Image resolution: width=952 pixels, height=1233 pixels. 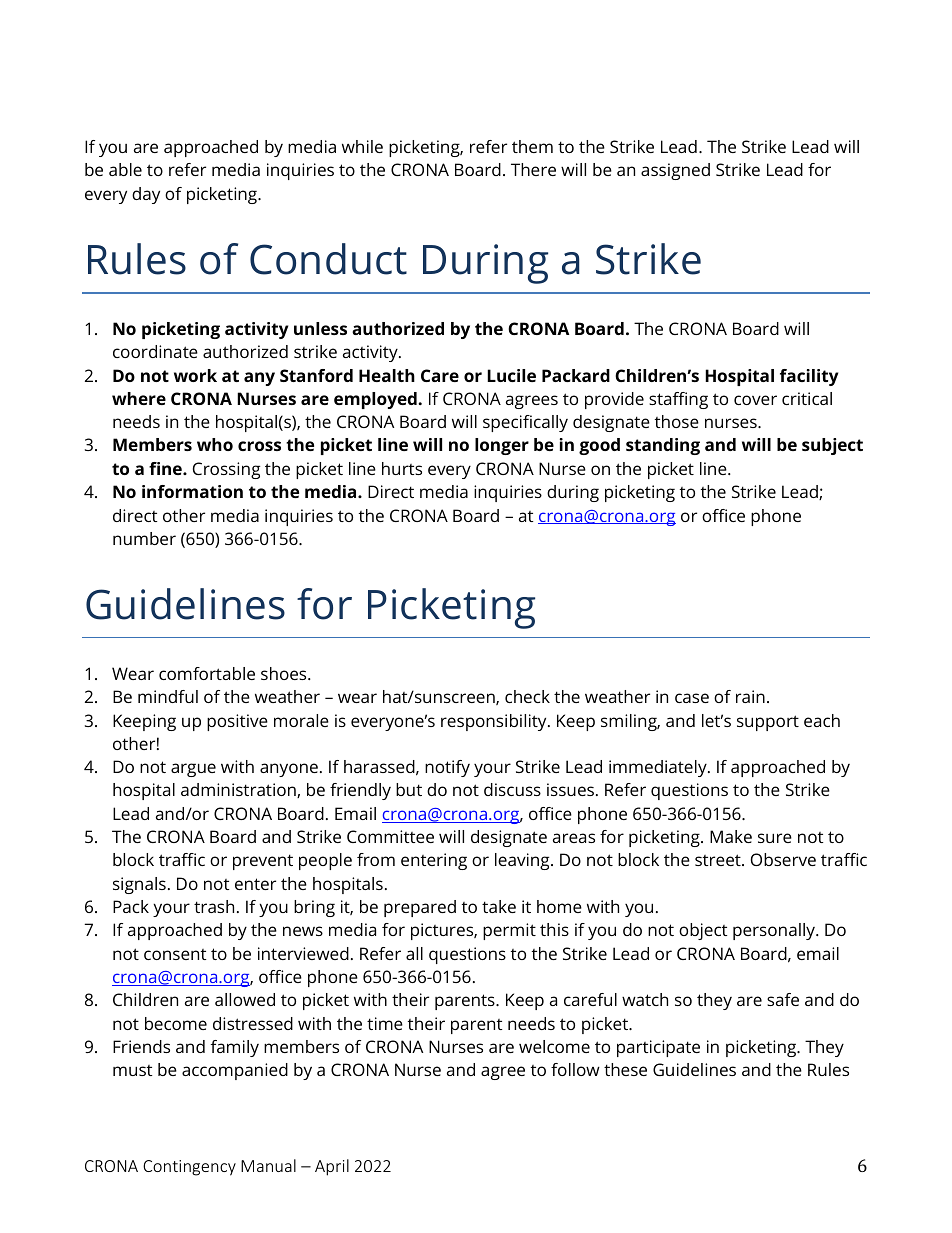 I want to click on day, so click(x=146, y=195).
